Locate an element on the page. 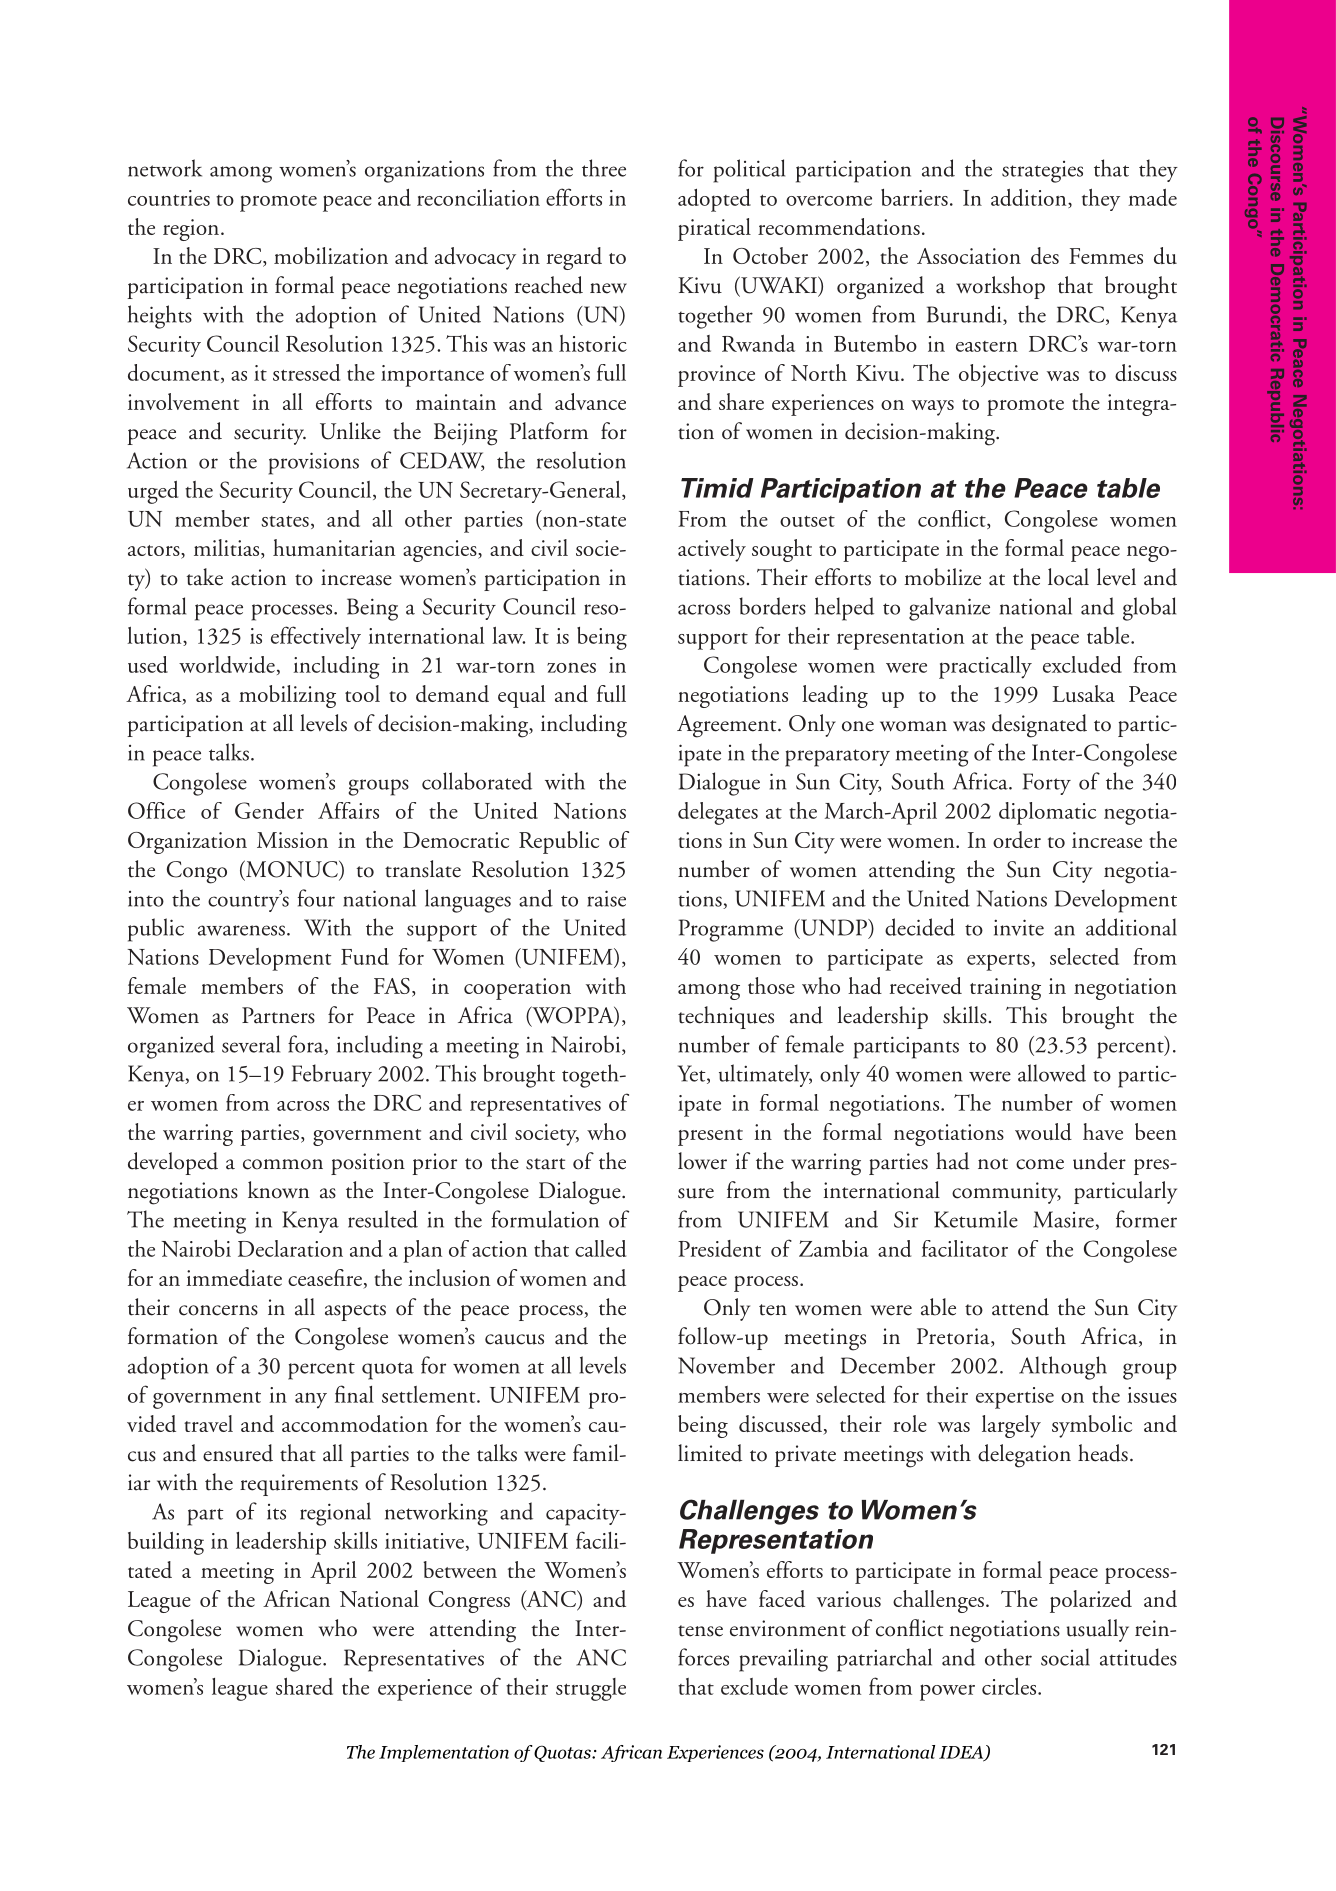 This page has height=1891, width=1336. designated is located at coordinates (1039, 726).
